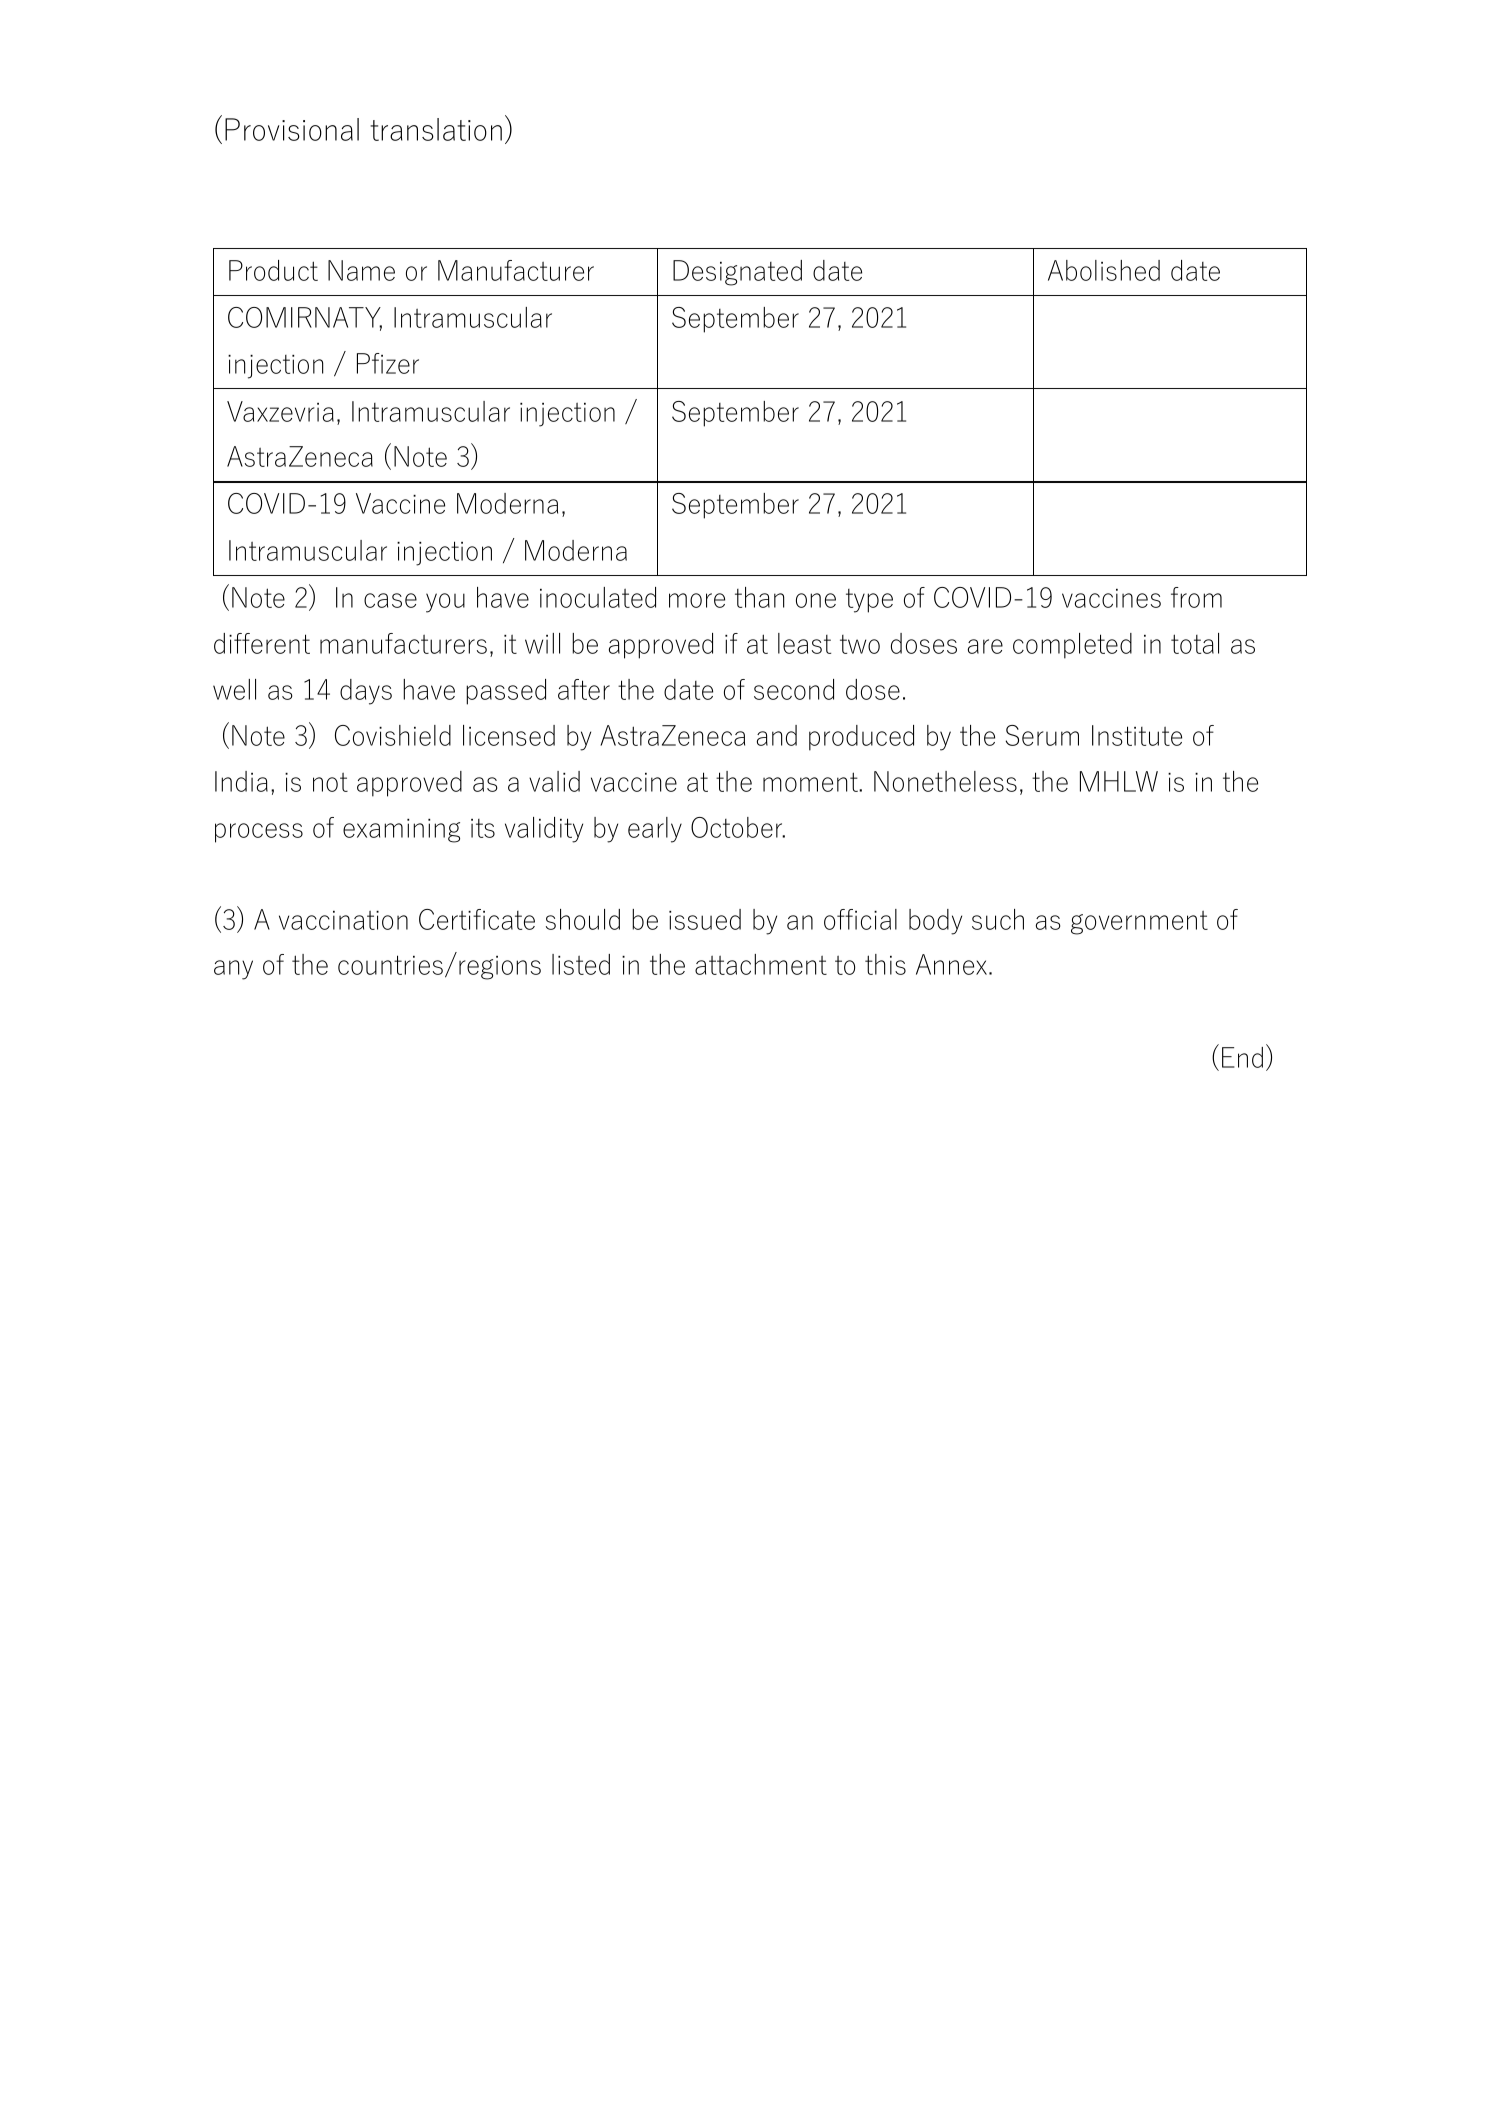 This screenshot has height=2103, width=1487. I want to click on Pfizer, so click(388, 363).
